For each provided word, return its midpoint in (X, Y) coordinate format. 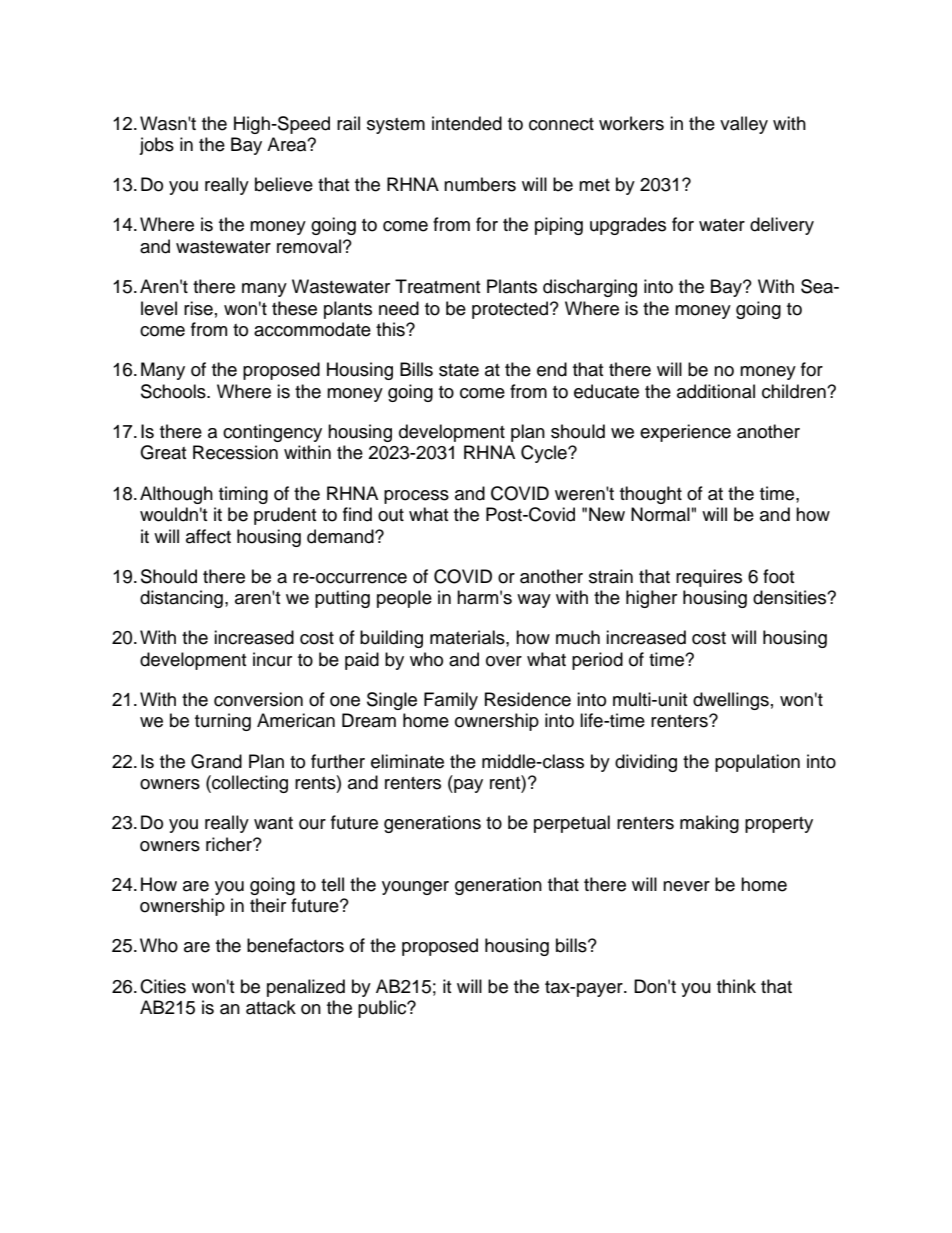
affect (208, 536)
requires (709, 578)
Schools (174, 391)
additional (716, 391)
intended (467, 123)
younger (415, 888)
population (757, 763)
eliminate (407, 761)
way (534, 601)
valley (744, 125)
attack (271, 1007)
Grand (216, 761)
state (459, 370)
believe (284, 184)
